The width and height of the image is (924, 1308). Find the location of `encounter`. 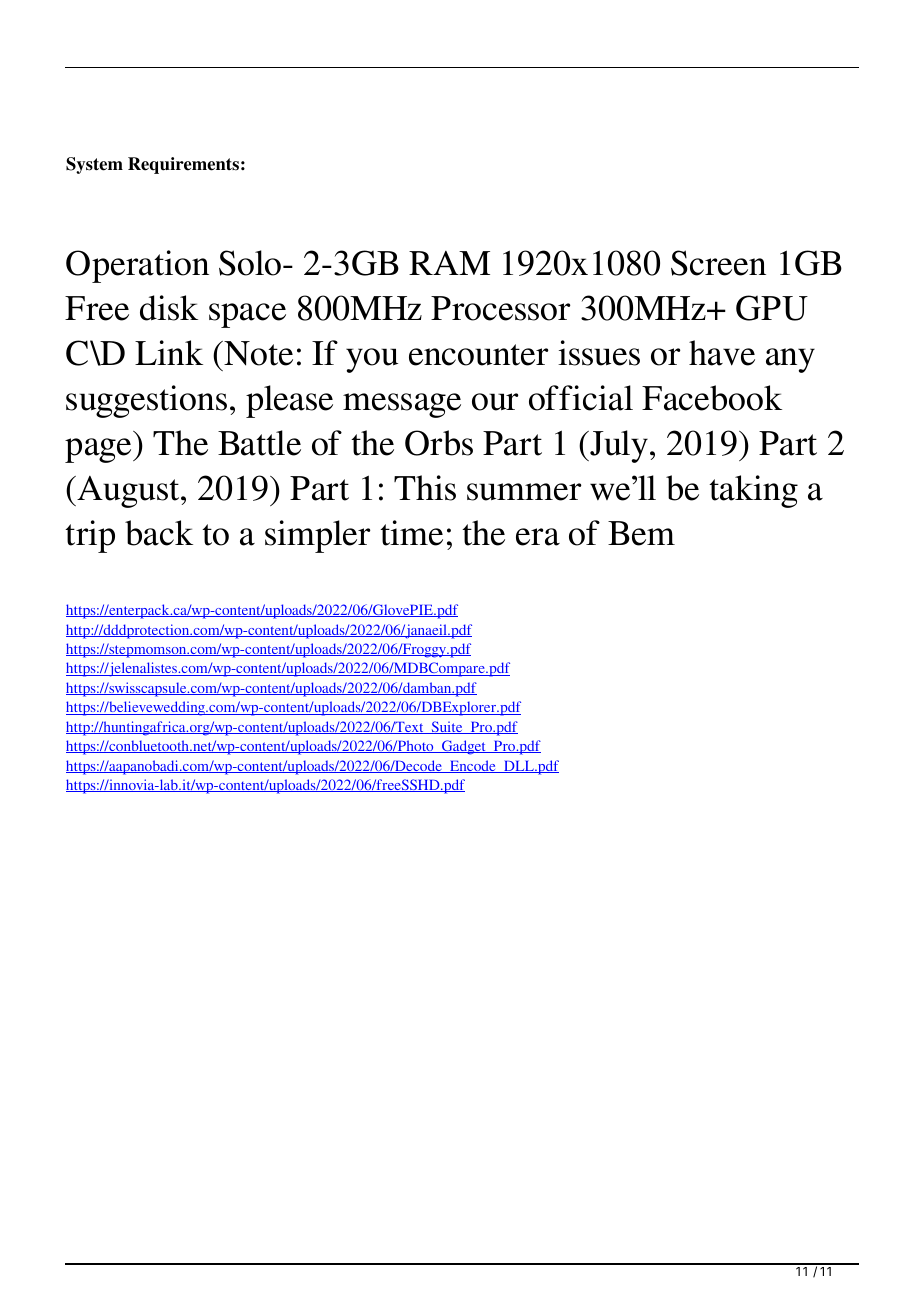

encounter is located at coordinates (479, 355).
